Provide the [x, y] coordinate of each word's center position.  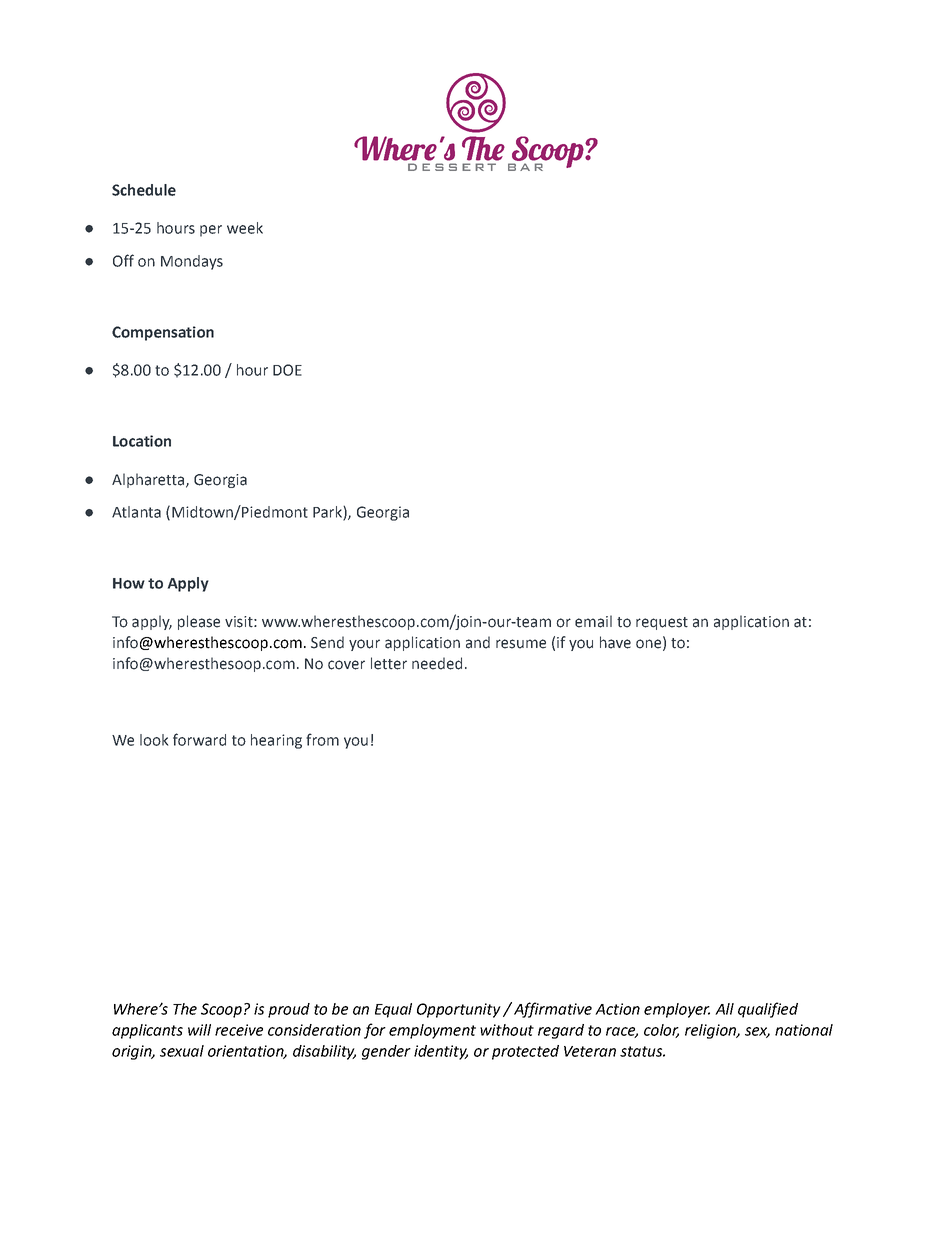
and [478, 642]
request [662, 623]
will [199, 1030]
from [322, 739]
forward [199, 739]
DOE [287, 370]
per [211, 231]
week [245, 228]
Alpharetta [149, 480]
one [648, 644]
